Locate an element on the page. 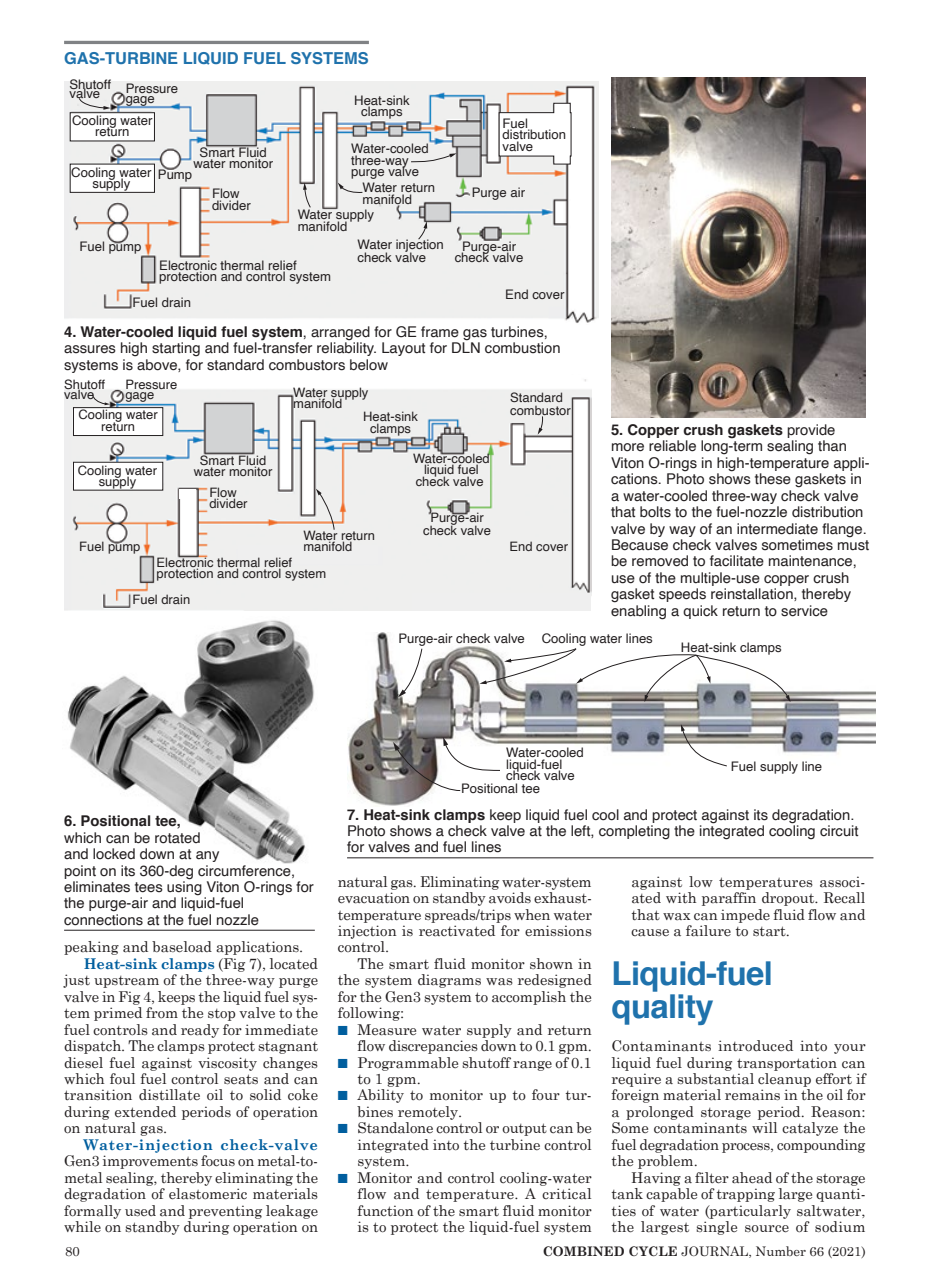 The image size is (947, 1288). provide is located at coordinates (811, 431).
